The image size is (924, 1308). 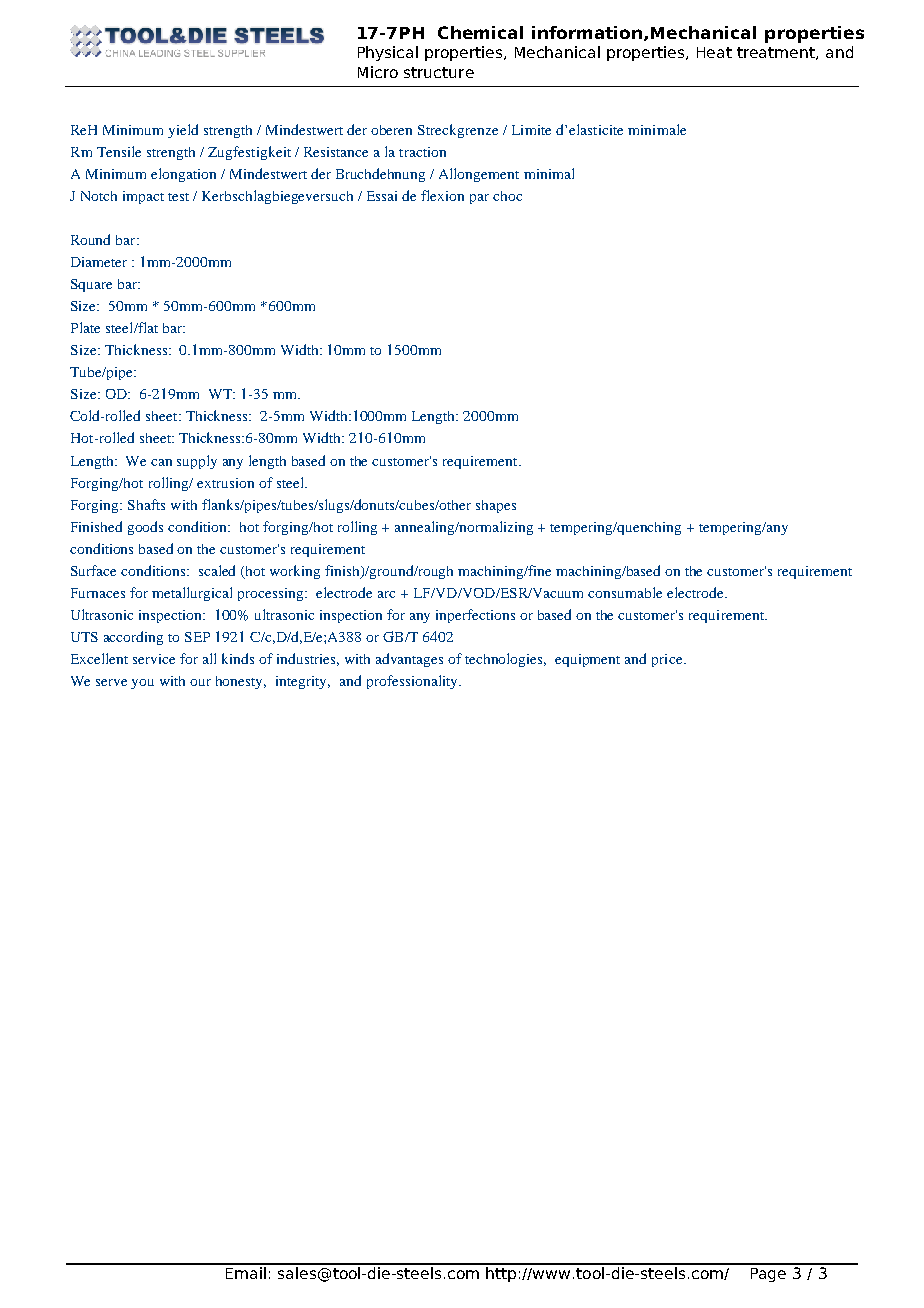 I want to click on flexion, so click(x=442, y=195).
